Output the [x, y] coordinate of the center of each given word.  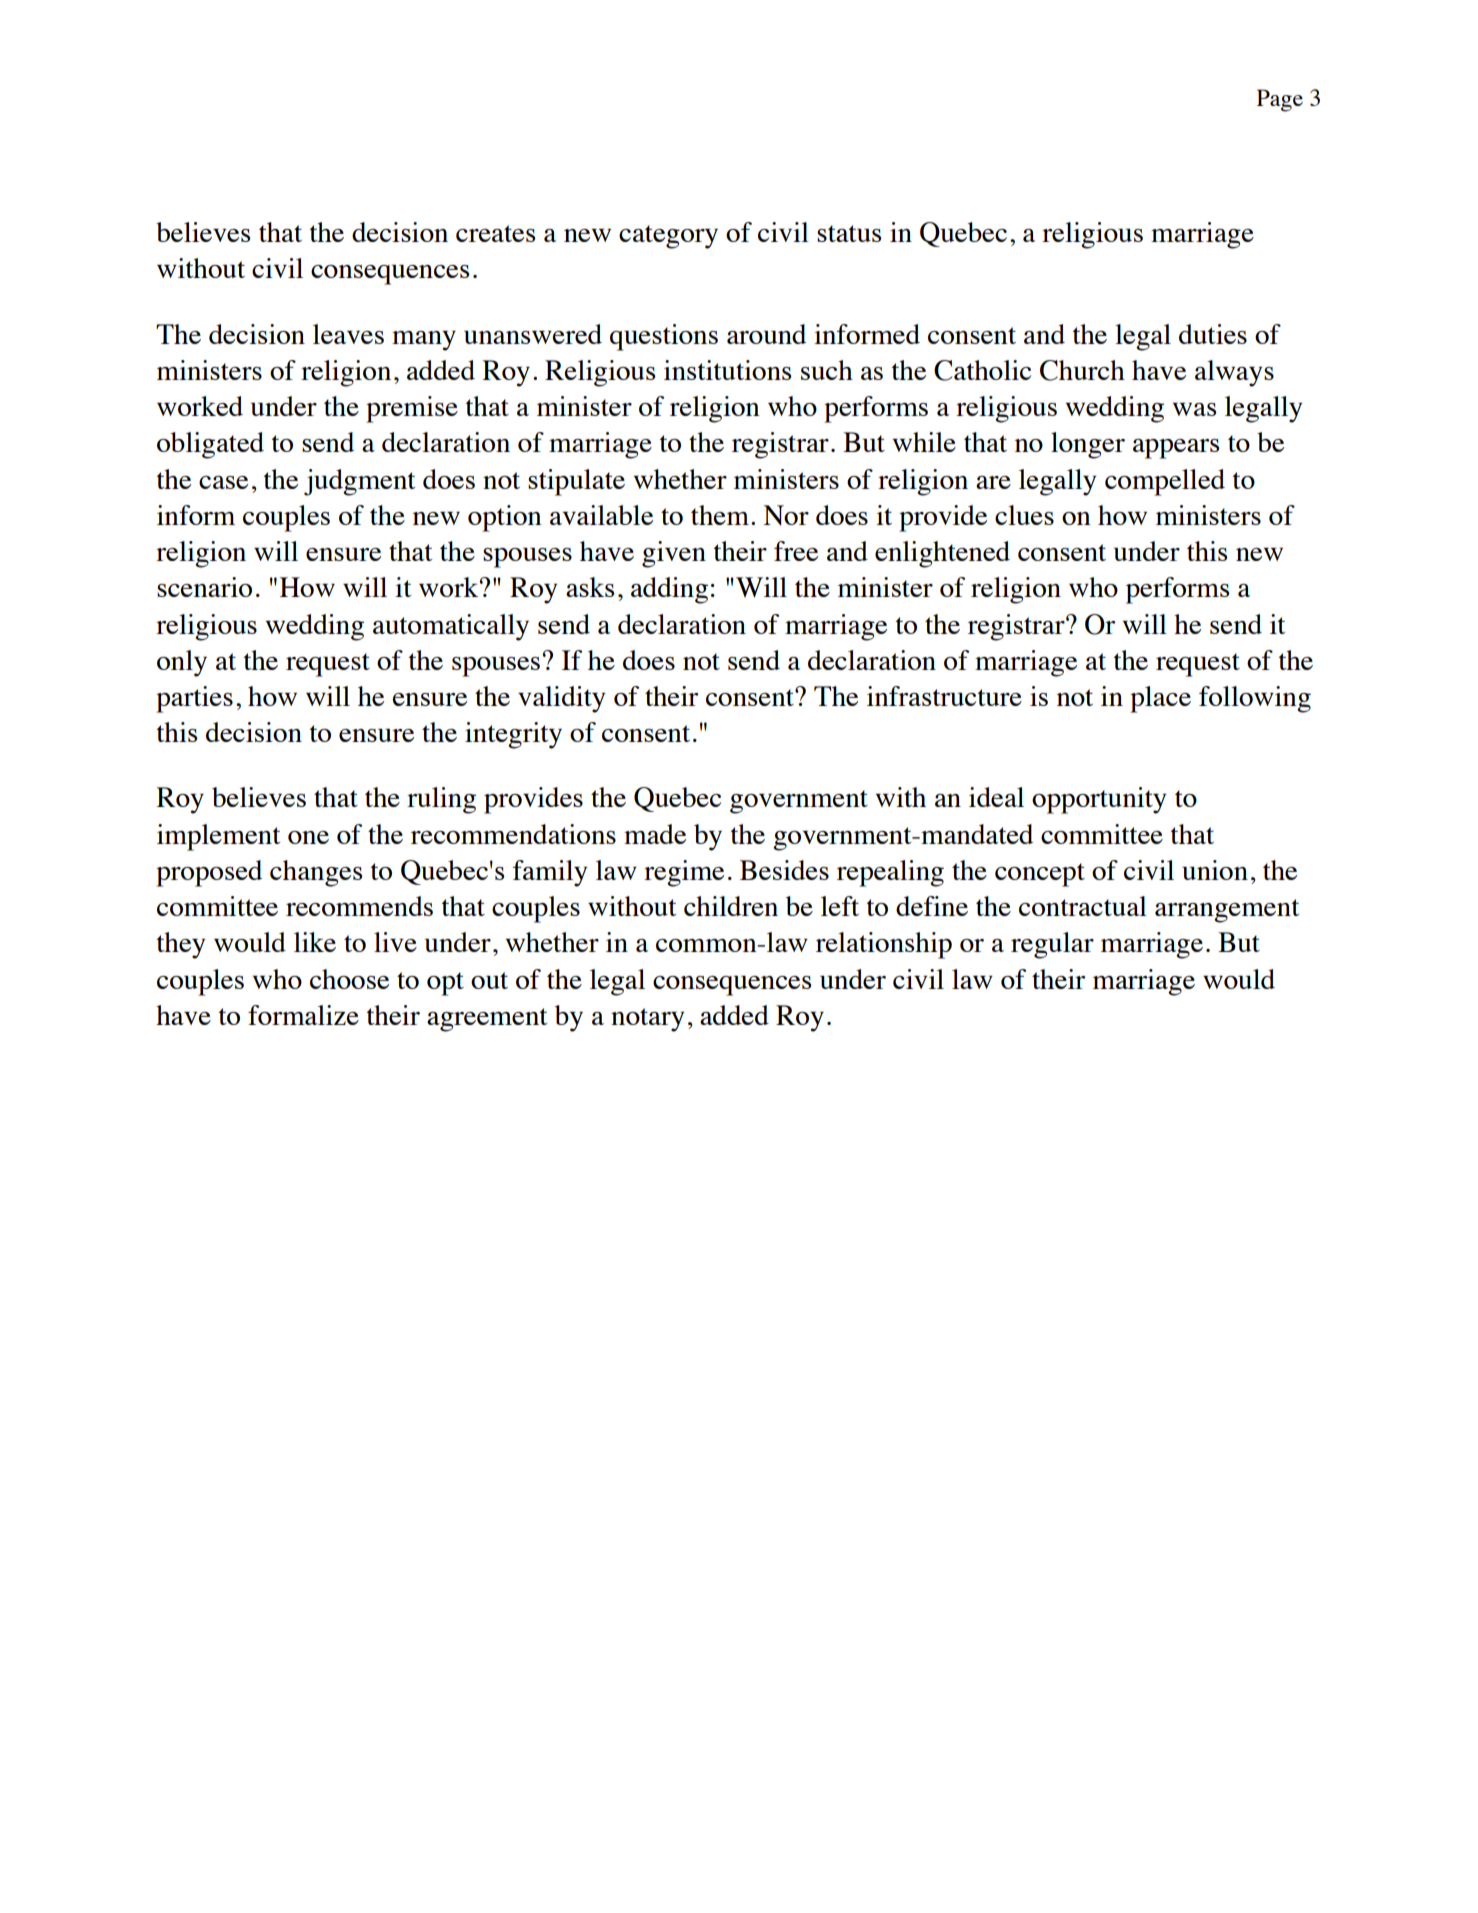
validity [562, 699]
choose [349, 979]
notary [648, 1020]
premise [412, 409]
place [1160, 699]
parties [194, 699]
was [1194, 409]
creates [495, 233]
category [668, 237]
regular [1052, 945]
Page [1280, 100]
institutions [727, 370]
